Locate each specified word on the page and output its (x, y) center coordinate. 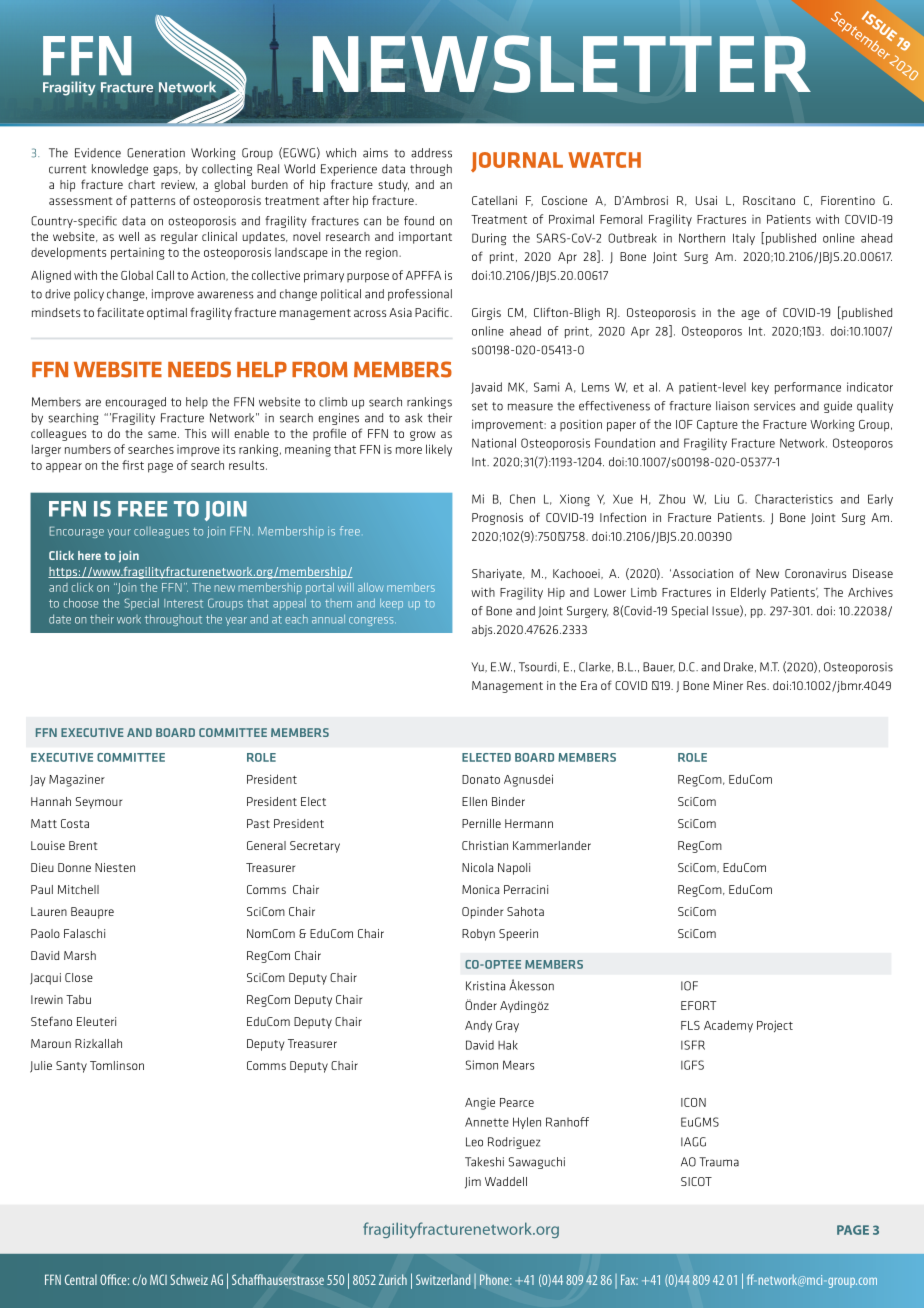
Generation (156, 153)
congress (372, 621)
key (760, 388)
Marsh (80, 955)
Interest (183, 603)
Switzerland (443, 1279)
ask (413, 418)
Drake (738, 667)
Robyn (478, 935)
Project (775, 1026)
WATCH (604, 160)
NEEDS (199, 369)
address (431, 153)
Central (81, 1279)
